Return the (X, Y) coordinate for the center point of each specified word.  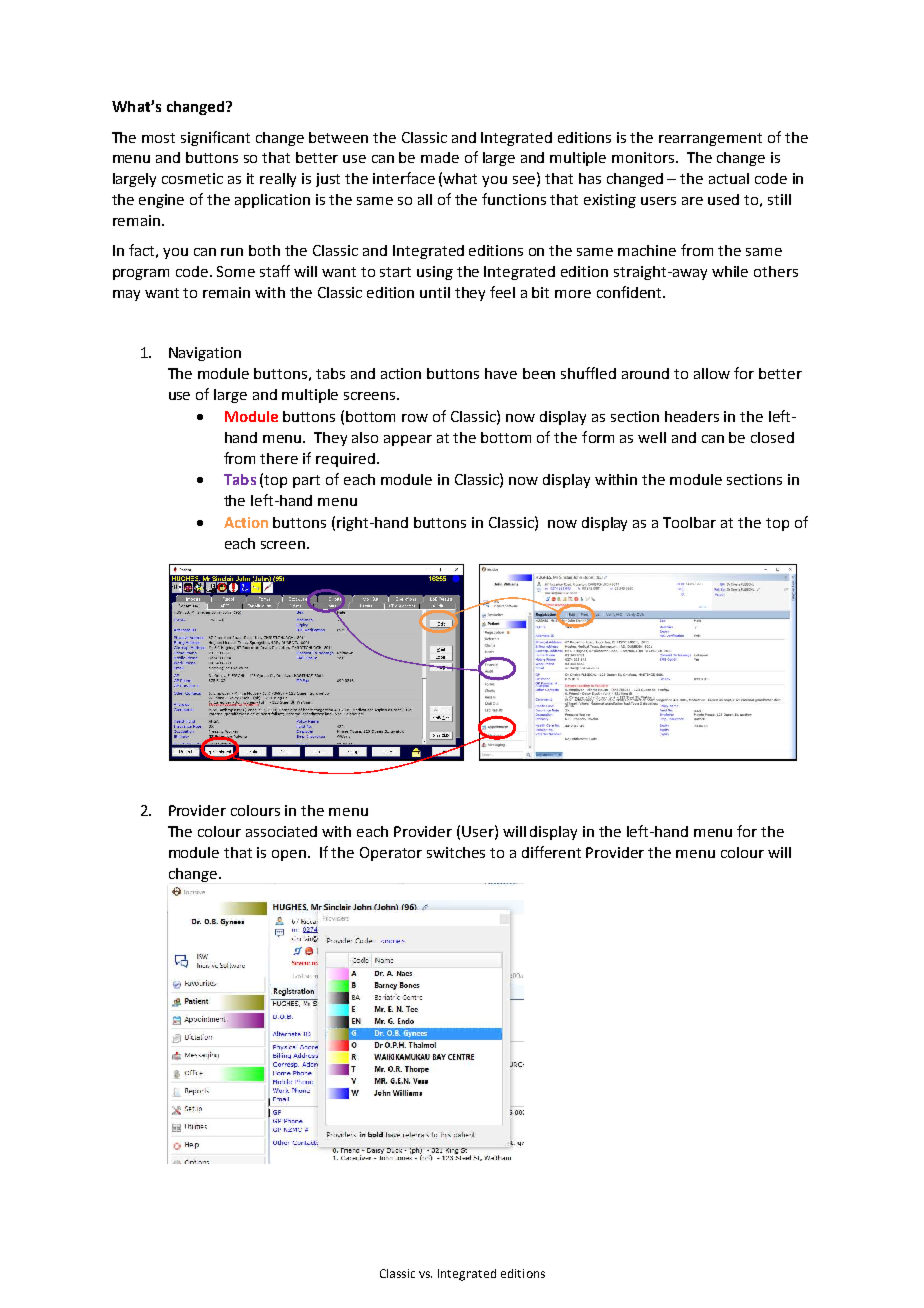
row (415, 418)
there (279, 458)
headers (692, 416)
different (551, 852)
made (440, 157)
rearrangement (710, 139)
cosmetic (192, 178)
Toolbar (689, 522)
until (435, 292)
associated (281, 831)
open (289, 855)
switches (456, 852)
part (306, 481)
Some (236, 271)
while (730, 271)
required (345, 460)
